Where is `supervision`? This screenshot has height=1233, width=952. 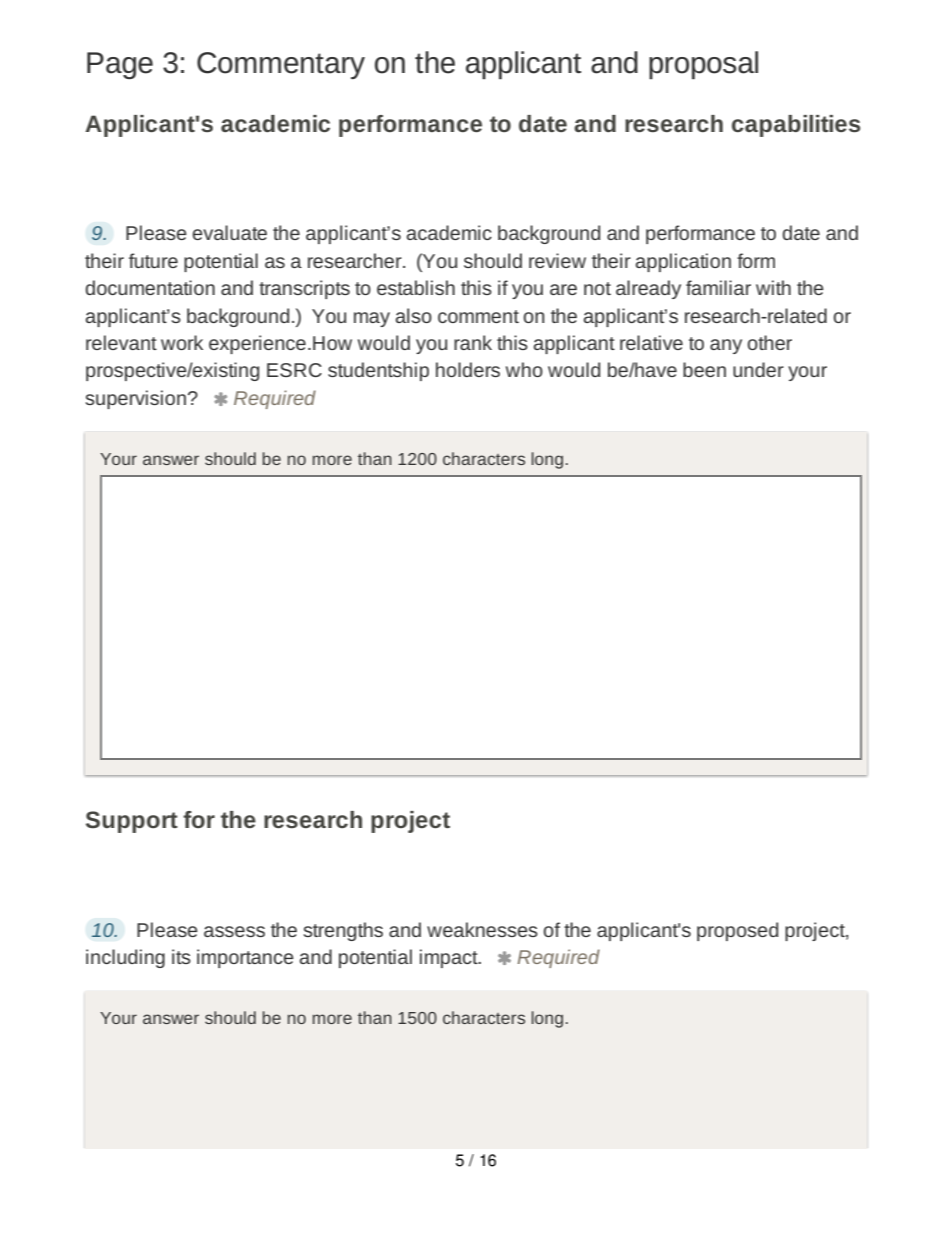 supervision is located at coordinates (136, 399).
